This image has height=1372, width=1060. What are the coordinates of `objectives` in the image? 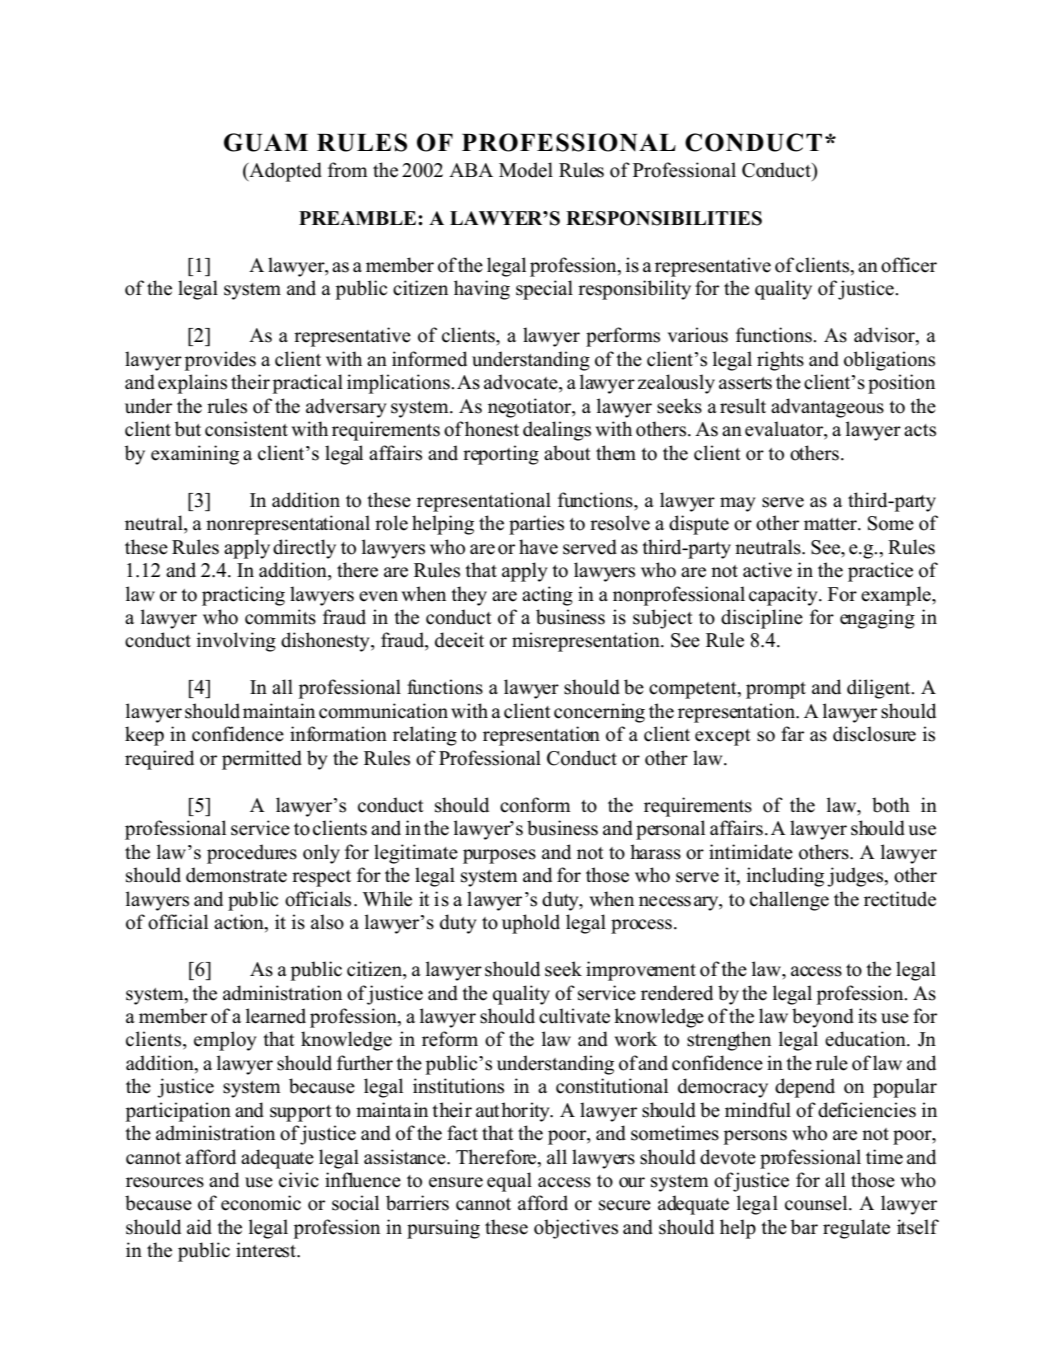 It's located at (576, 1229).
